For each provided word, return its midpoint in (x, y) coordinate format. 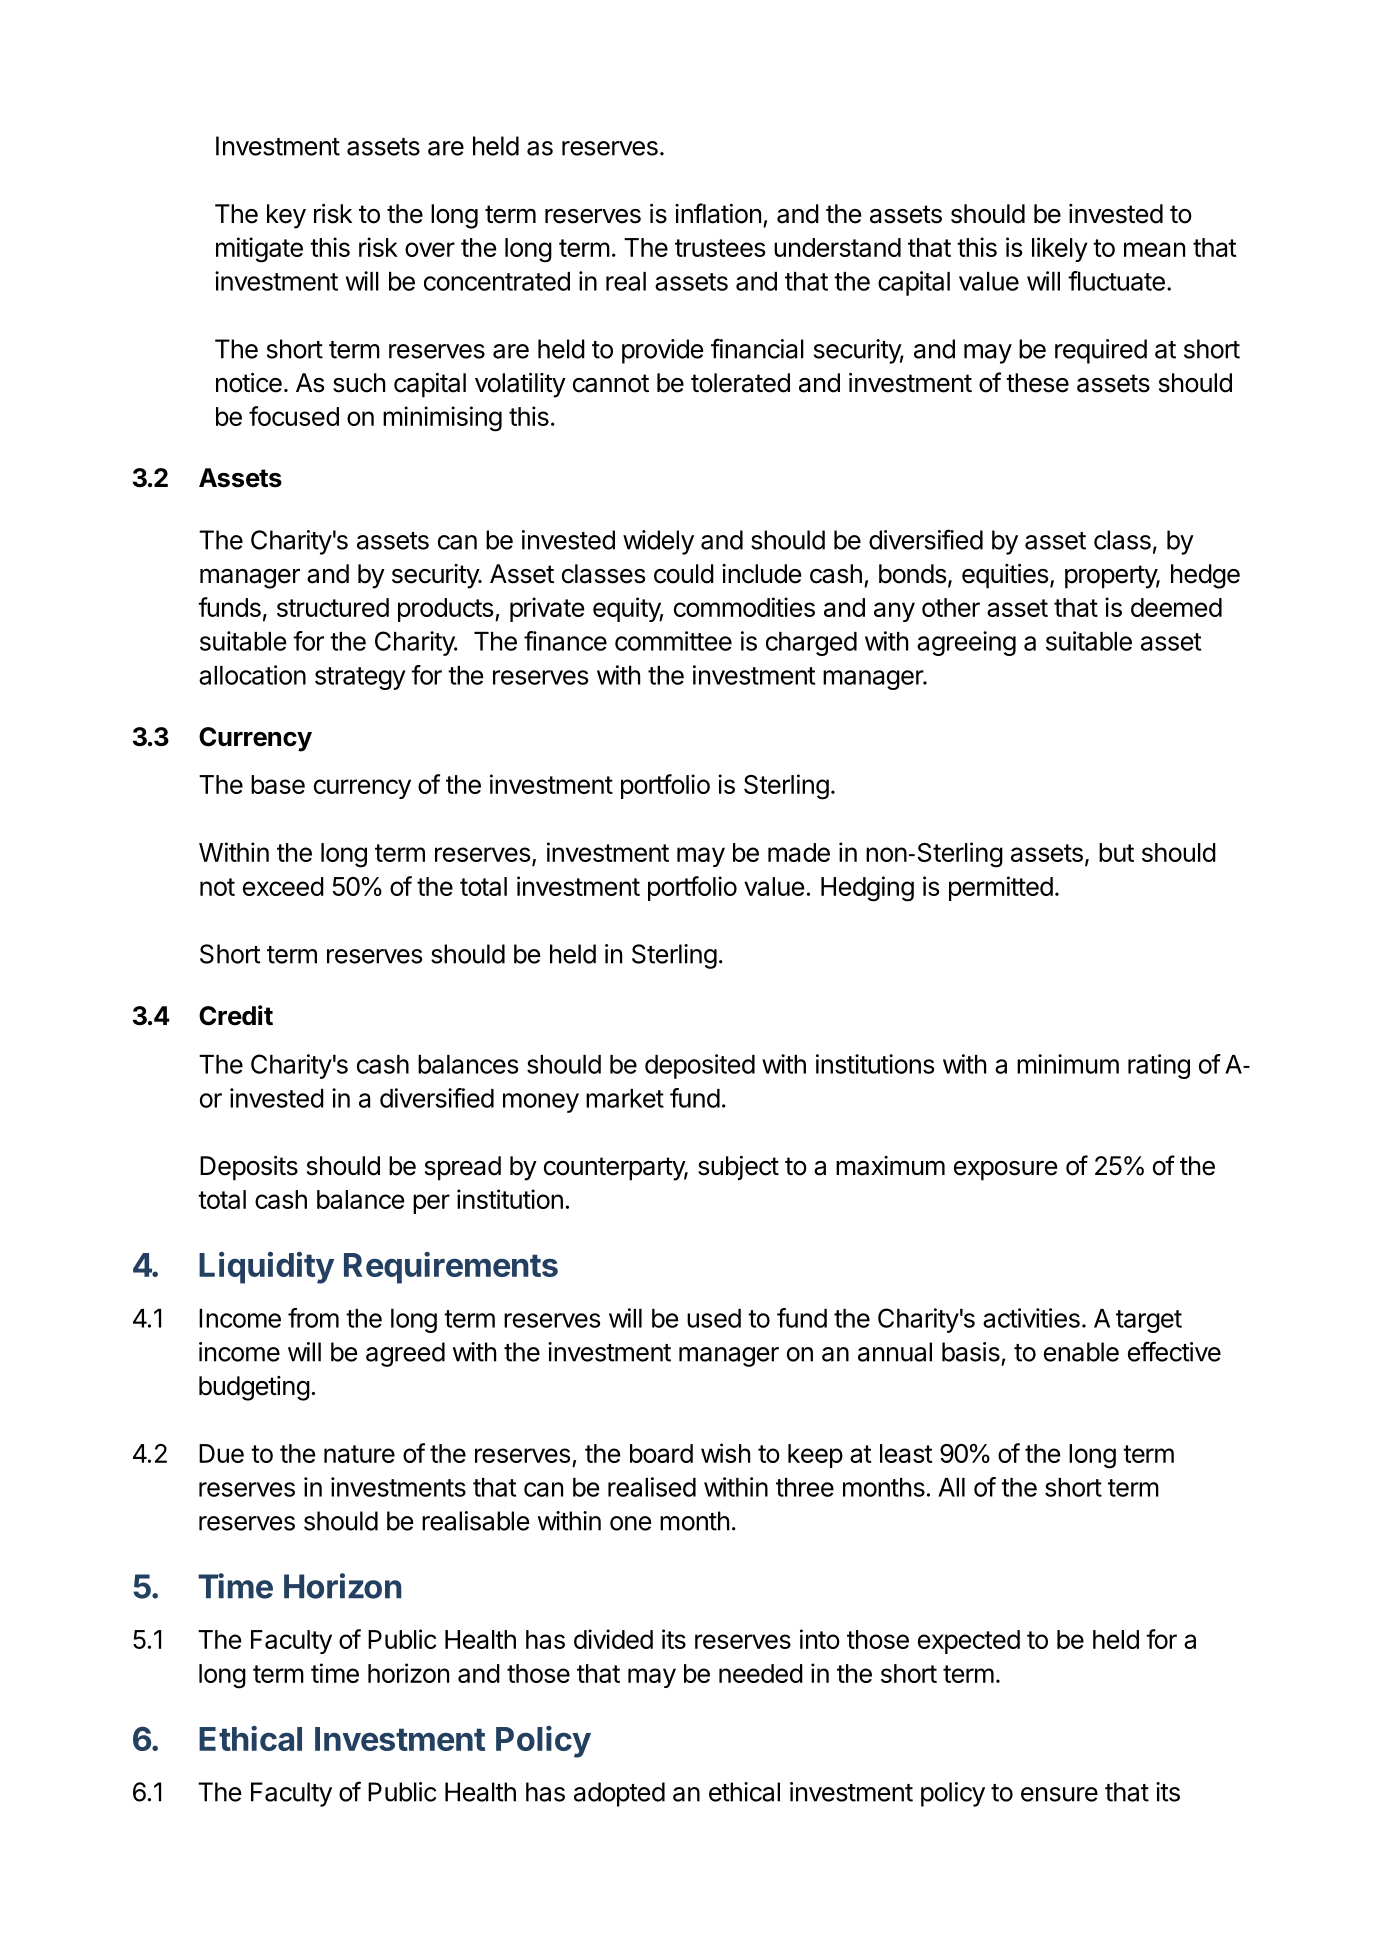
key (286, 216)
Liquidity (266, 1268)
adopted (619, 1794)
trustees (720, 248)
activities (1031, 1318)
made (799, 852)
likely (1060, 249)
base (278, 784)
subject (738, 1168)
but (1116, 852)
